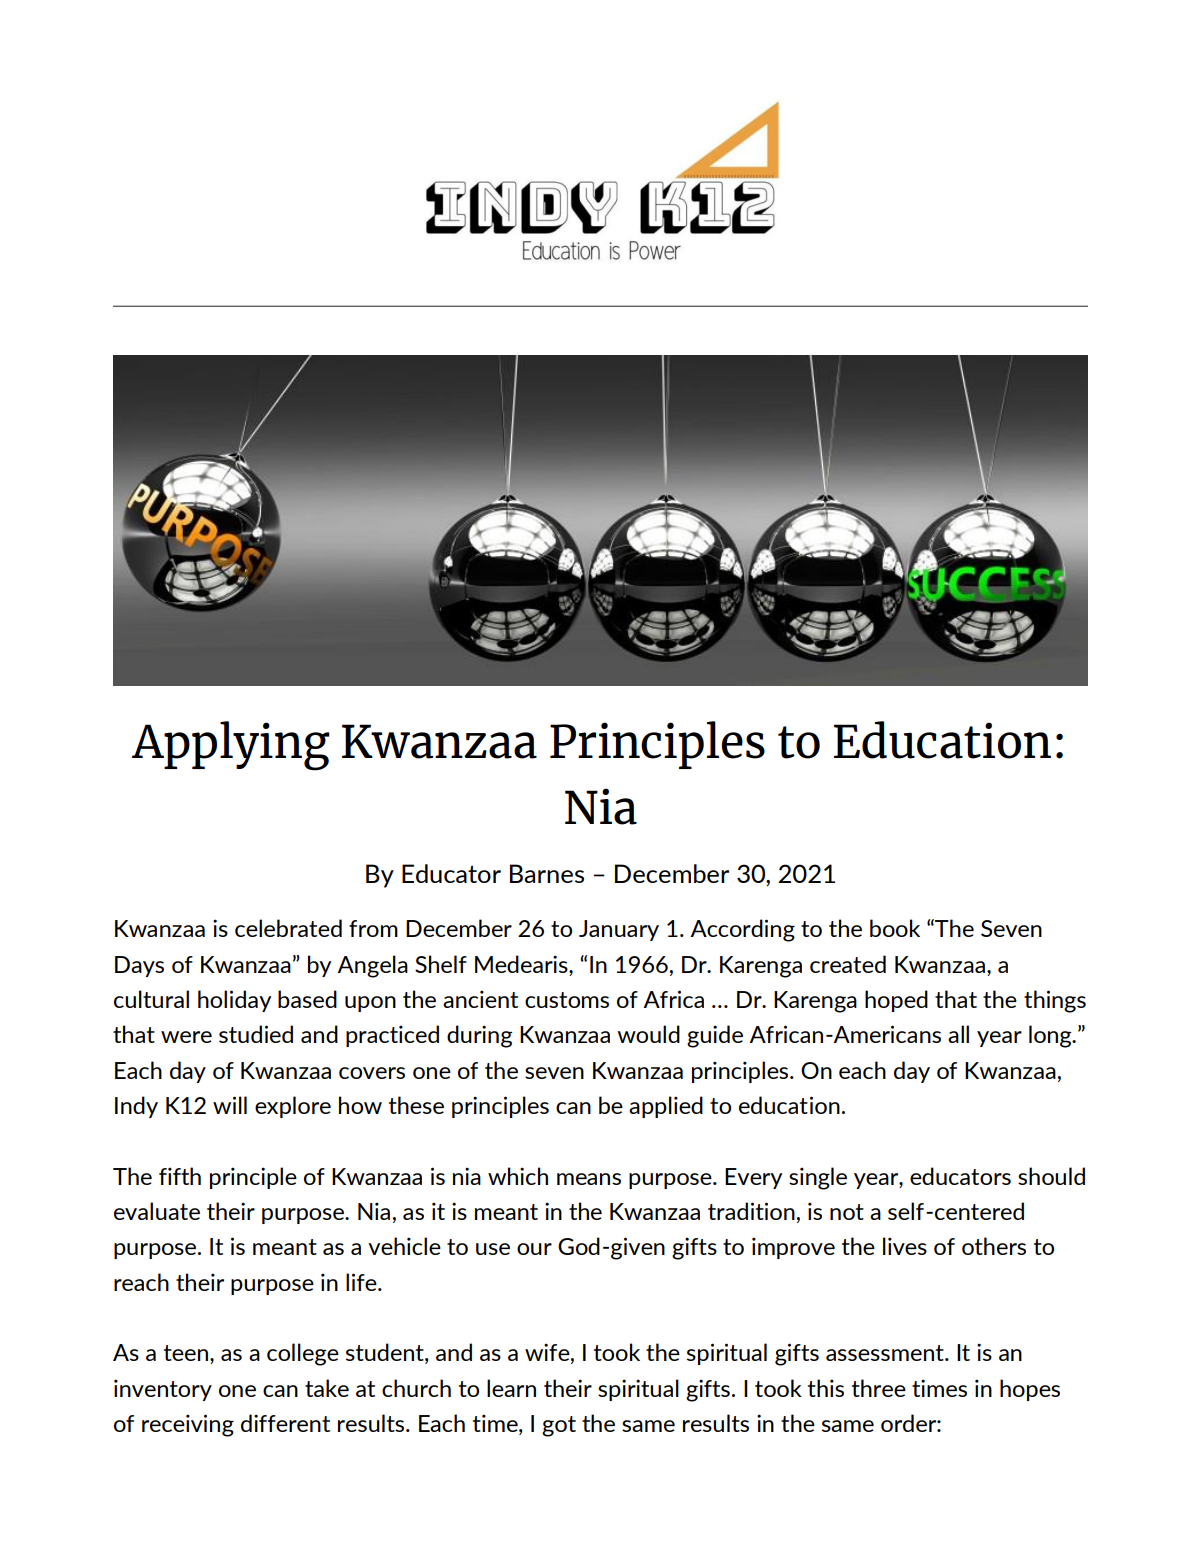 The image size is (1201, 1554). Describe the element at coordinates (559, 1426) in the screenshot. I see `got` at that location.
